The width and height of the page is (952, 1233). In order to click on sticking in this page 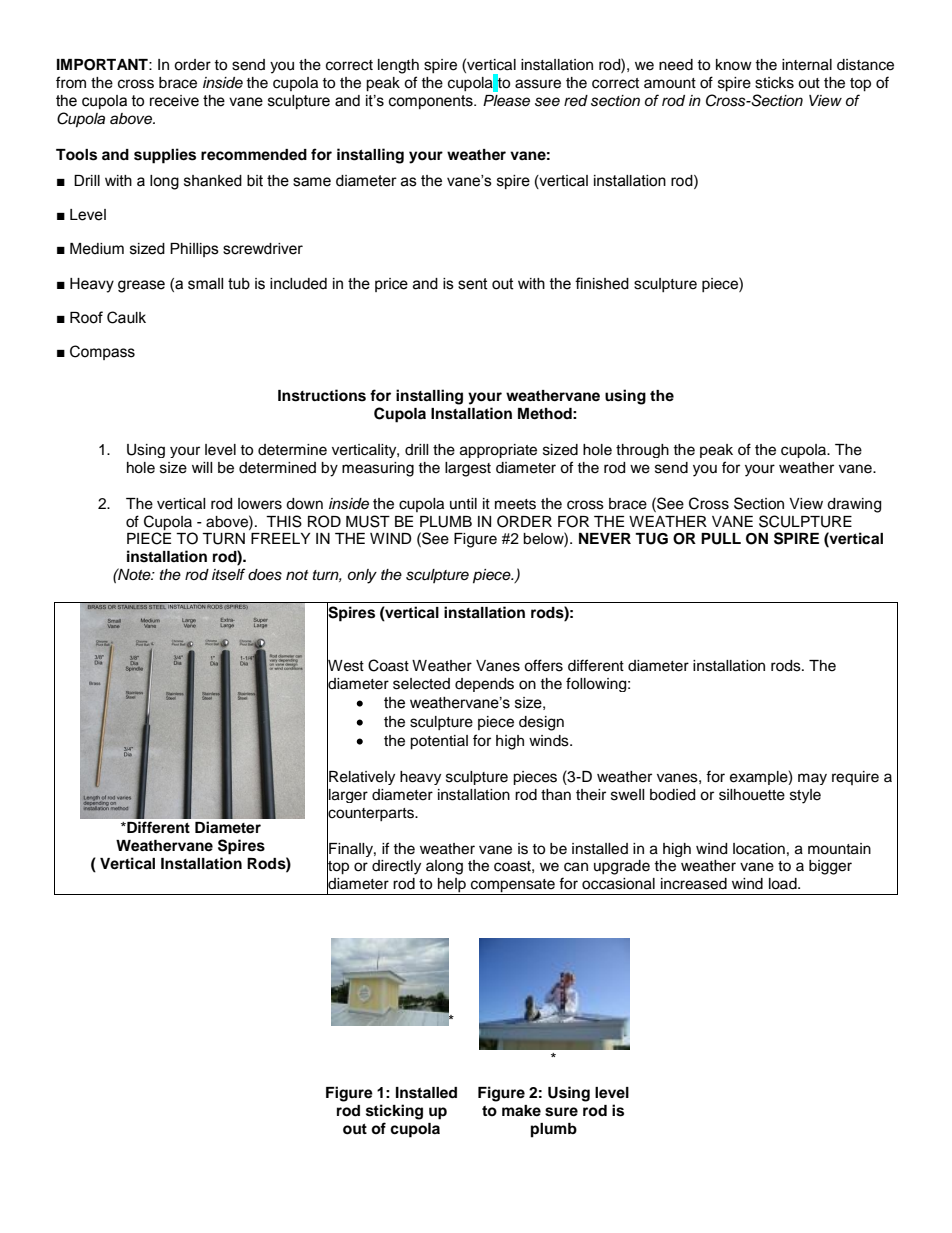, I will do `click(394, 1112)`.
